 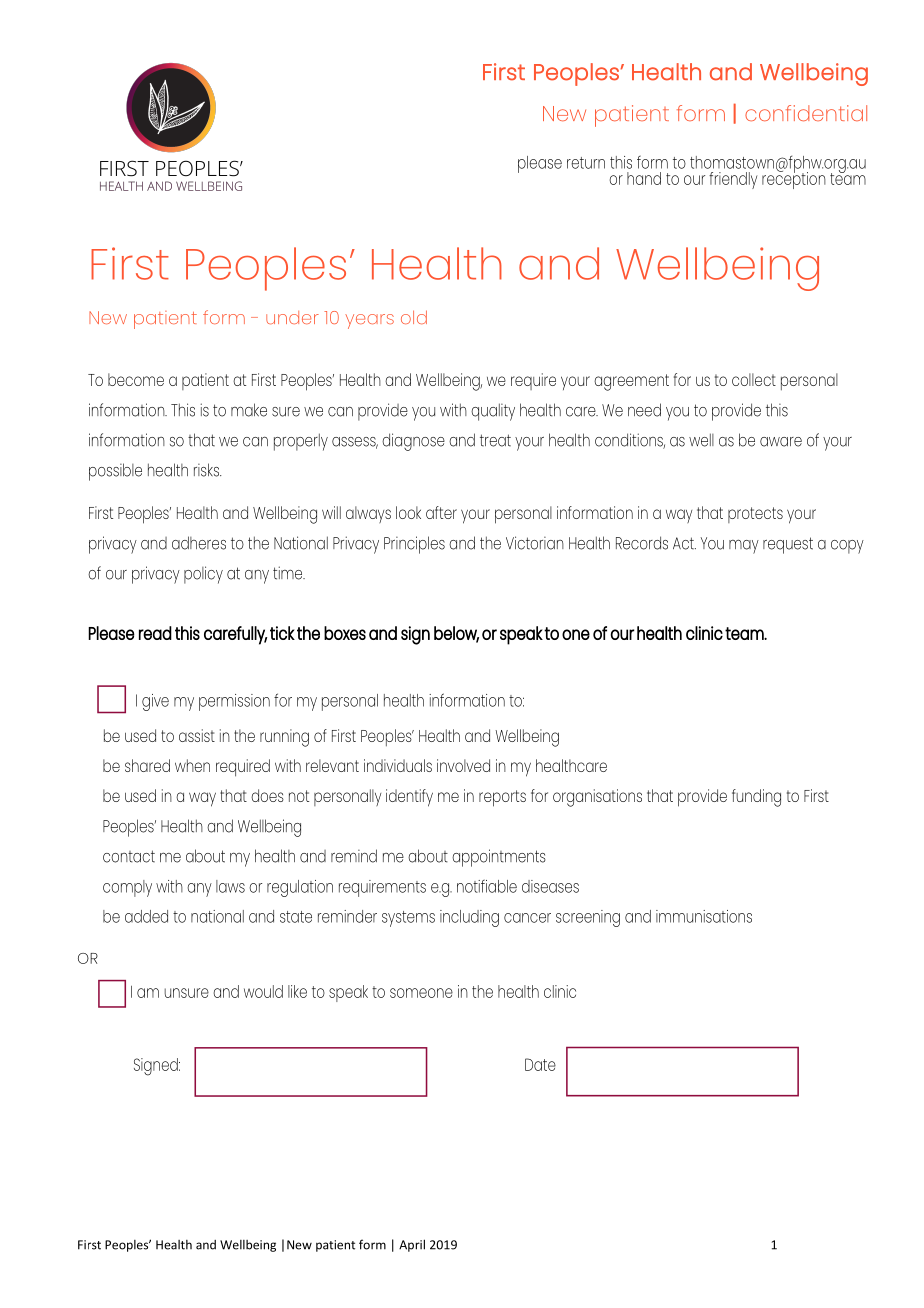 What do you see at coordinates (756, 798) in the image?
I see `funding` at bounding box center [756, 798].
